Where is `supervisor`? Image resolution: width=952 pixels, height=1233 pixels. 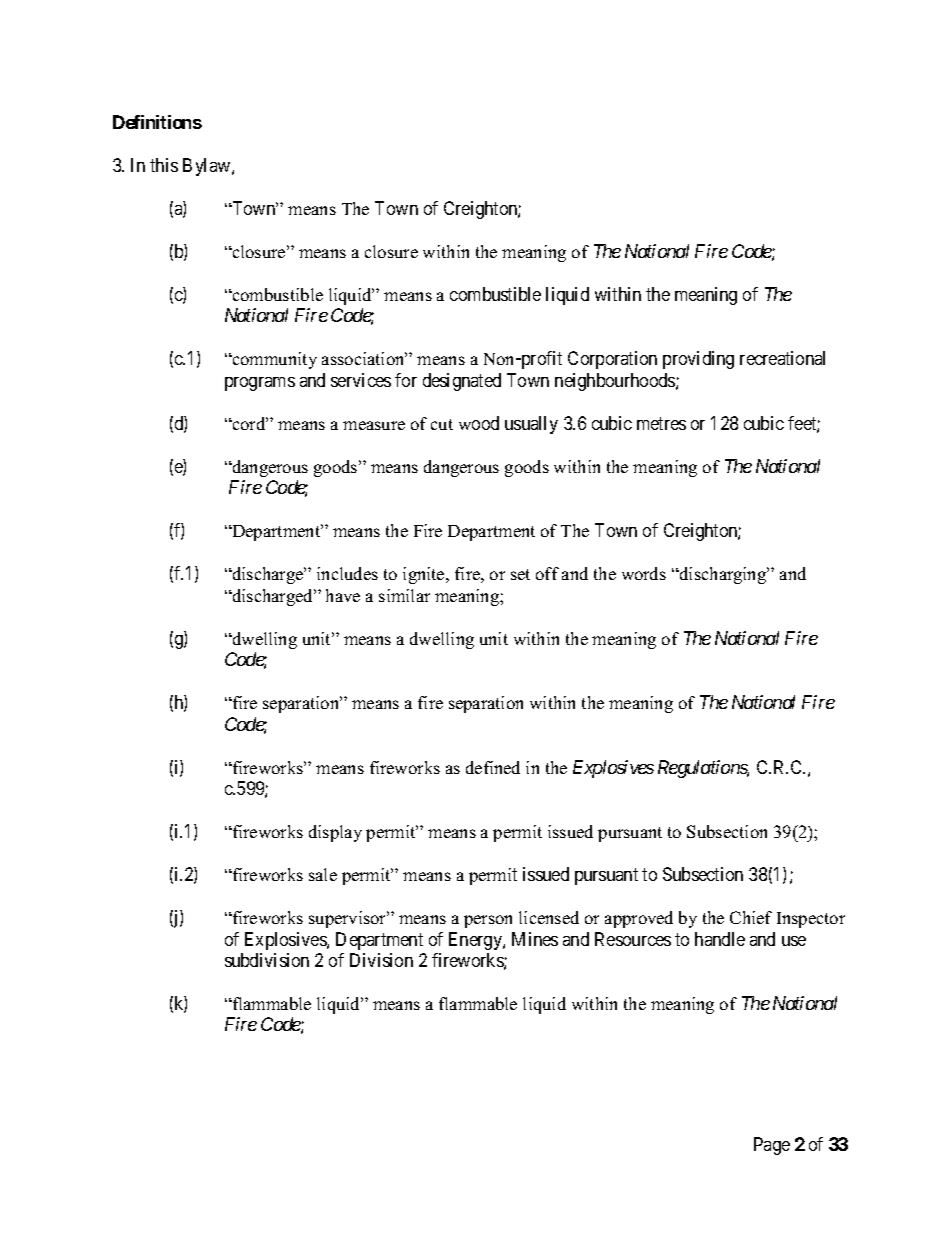 supervisor is located at coordinates (349, 919).
